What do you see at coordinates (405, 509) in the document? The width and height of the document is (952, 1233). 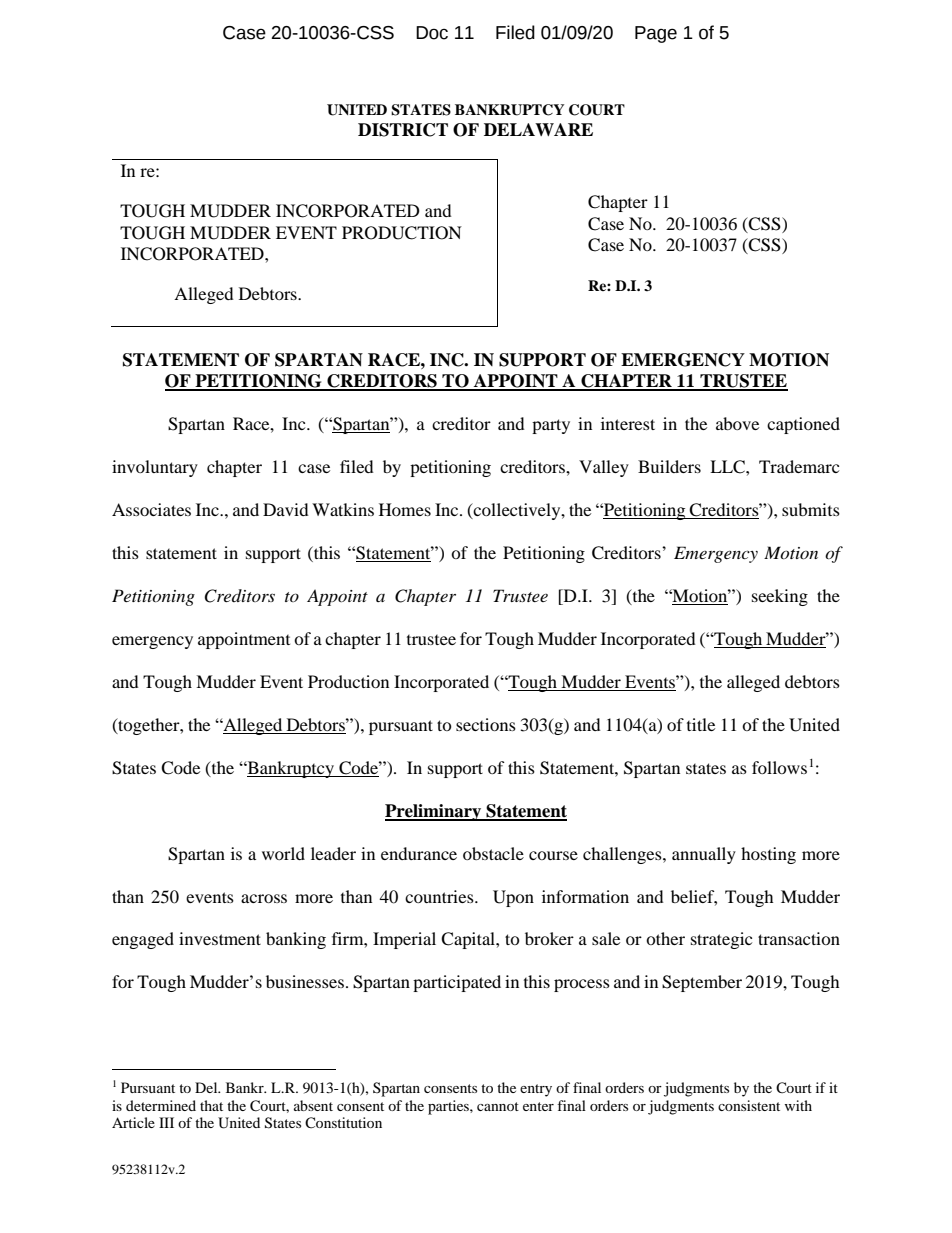 I see `Homes` at bounding box center [405, 509].
